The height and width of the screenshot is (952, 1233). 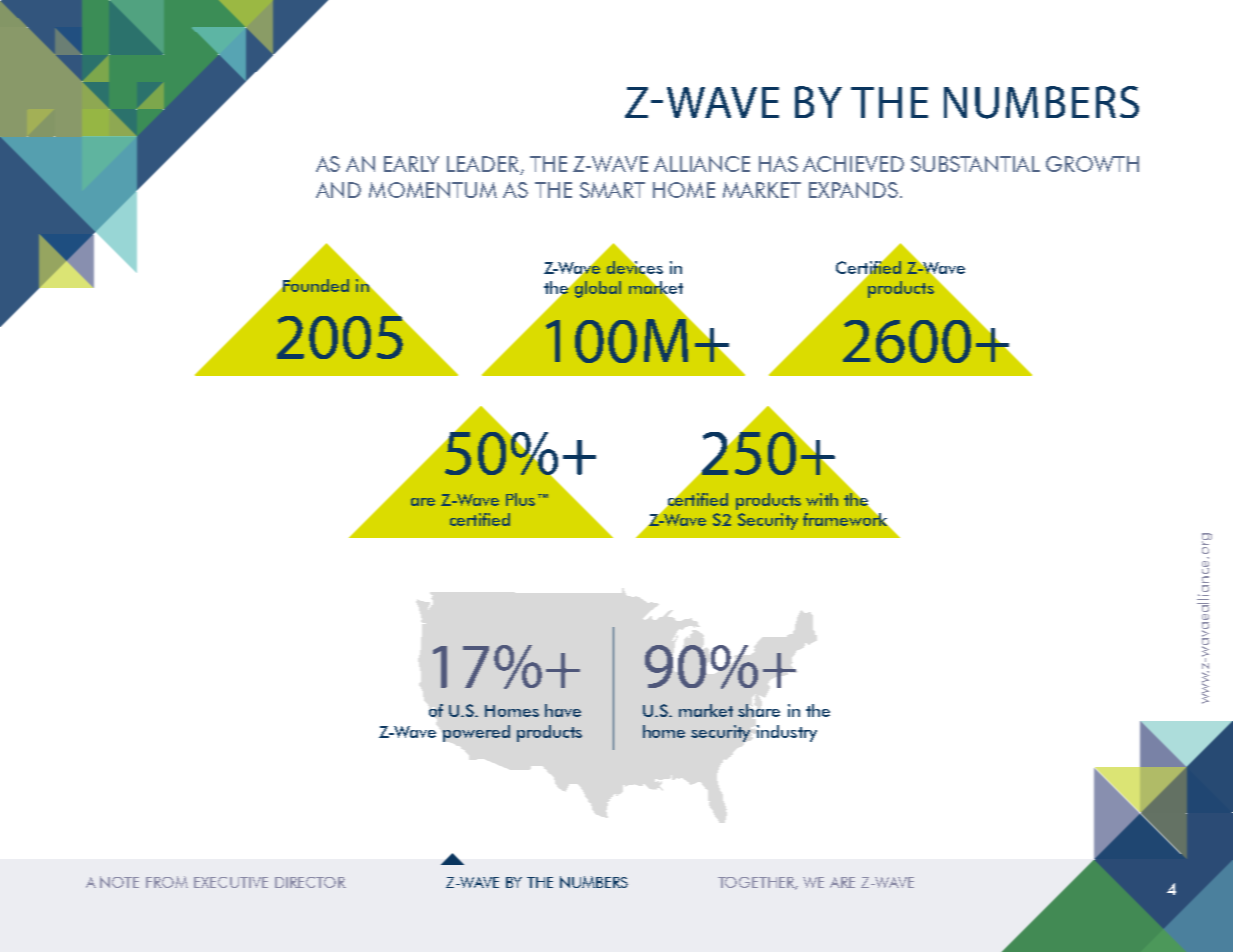 What do you see at coordinates (1092, 164) in the screenshot?
I see `GROWTH` at bounding box center [1092, 164].
